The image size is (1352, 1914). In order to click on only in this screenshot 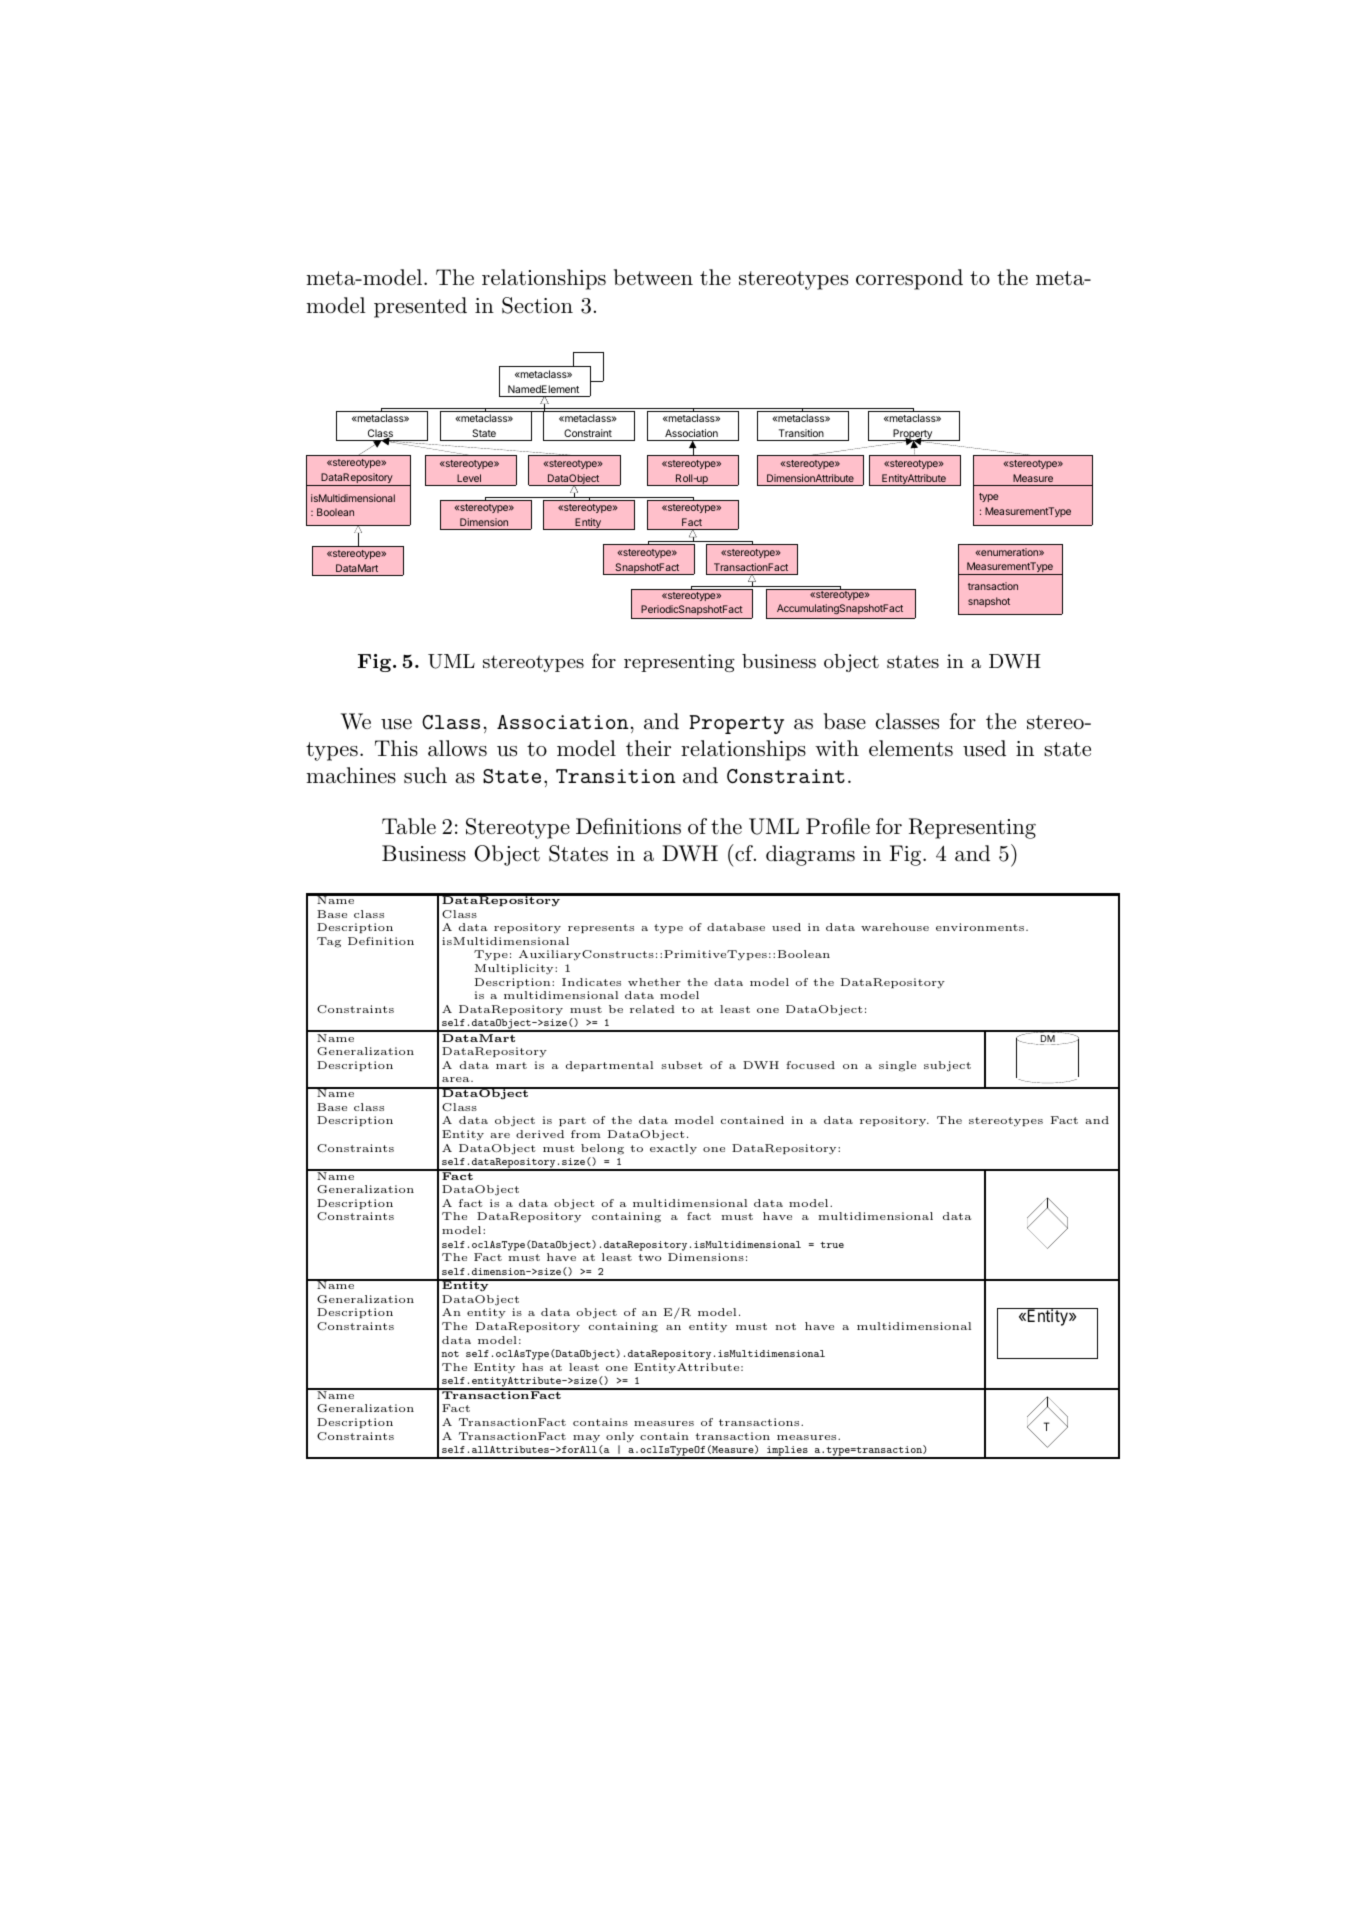, I will do `click(620, 1437)`.
